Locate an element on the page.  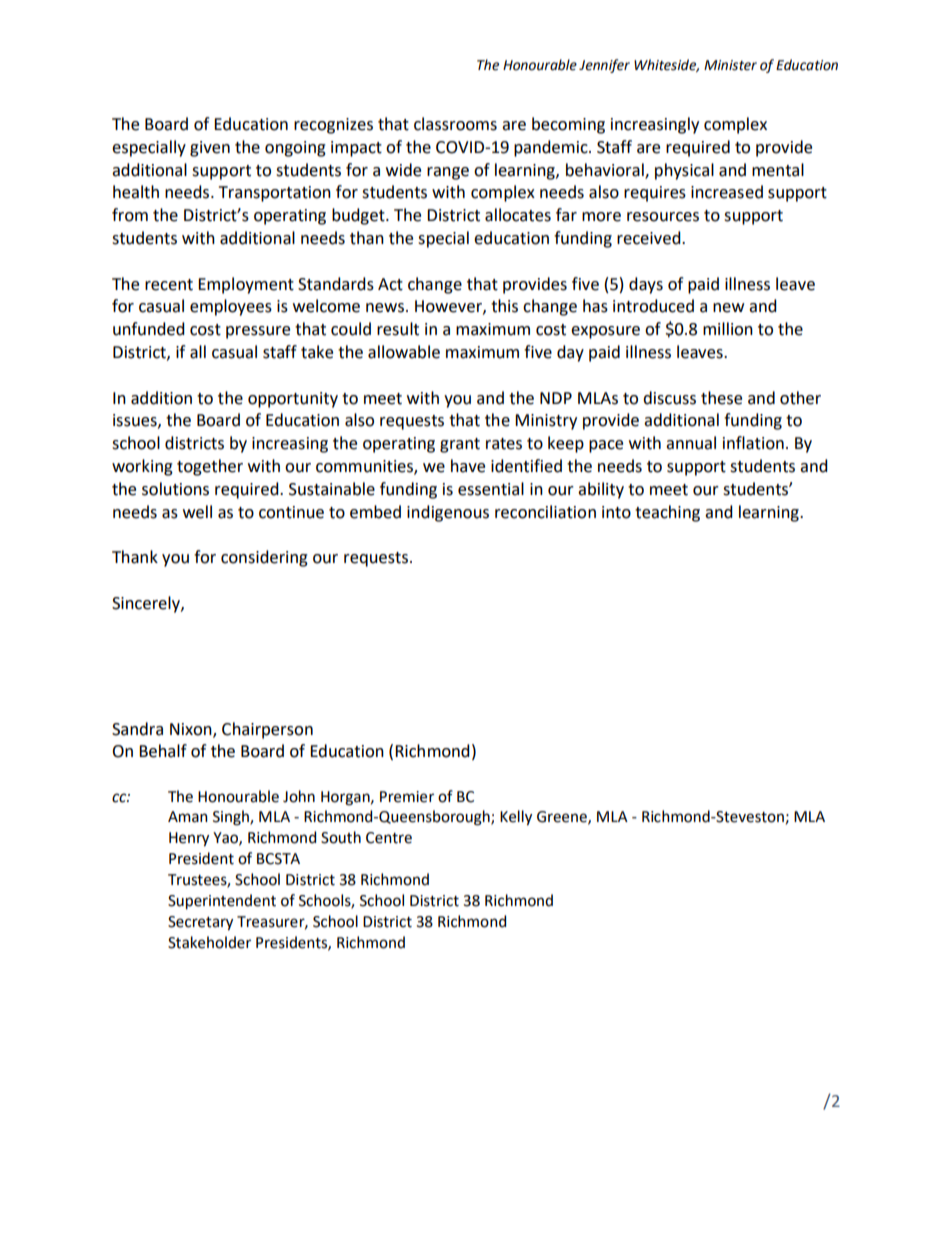
Minister is located at coordinates (730, 65).
